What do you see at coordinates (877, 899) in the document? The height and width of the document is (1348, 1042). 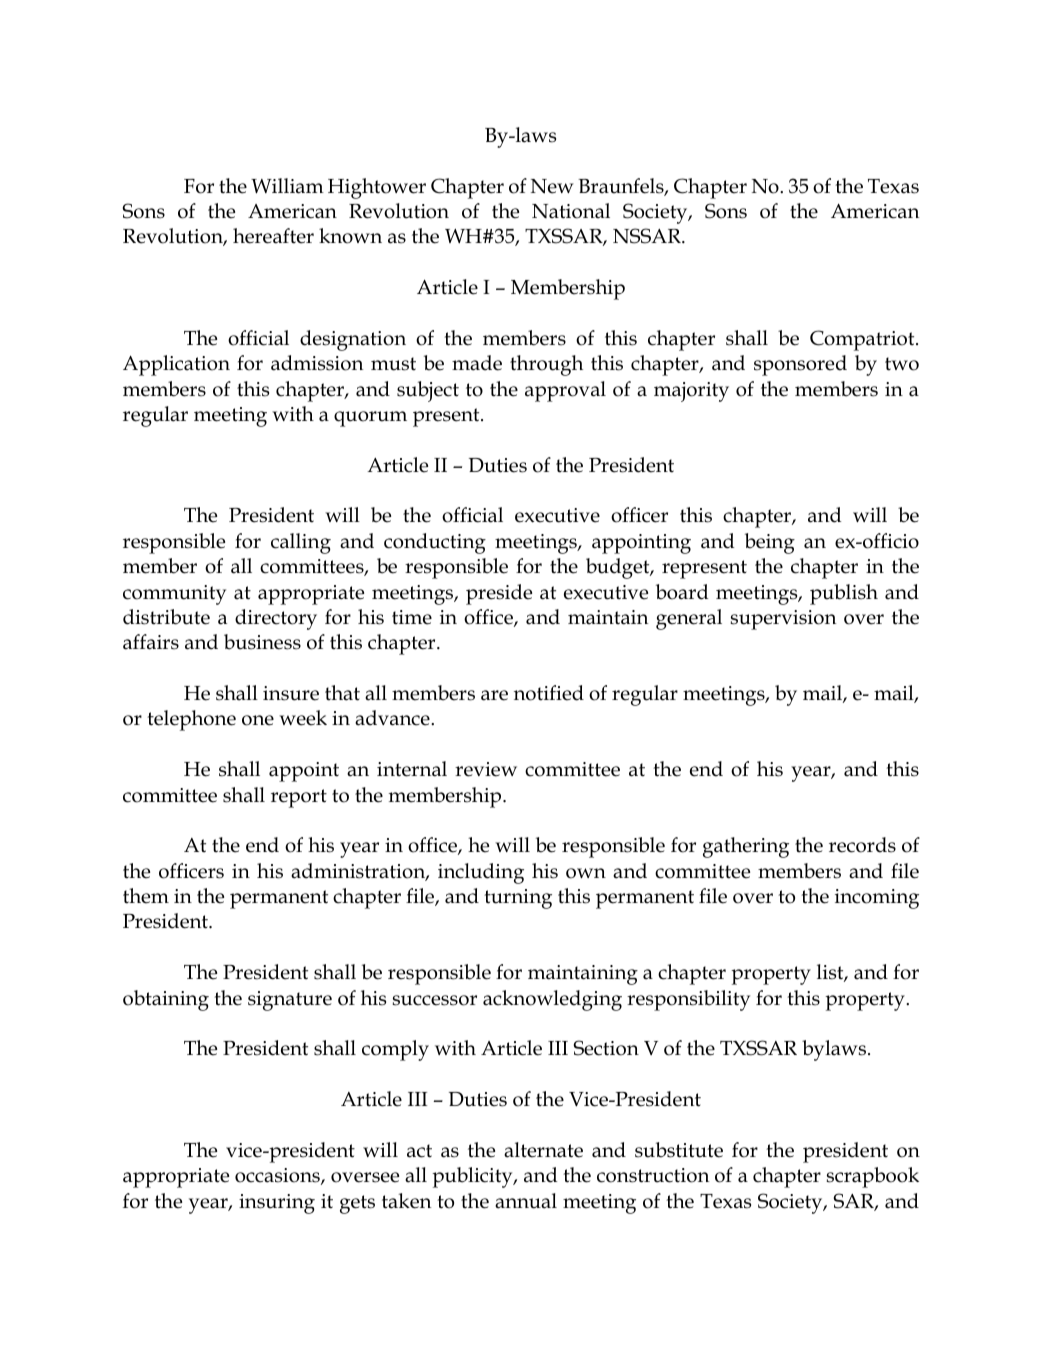 I see `incoming` at bounding box center [877, 899].
